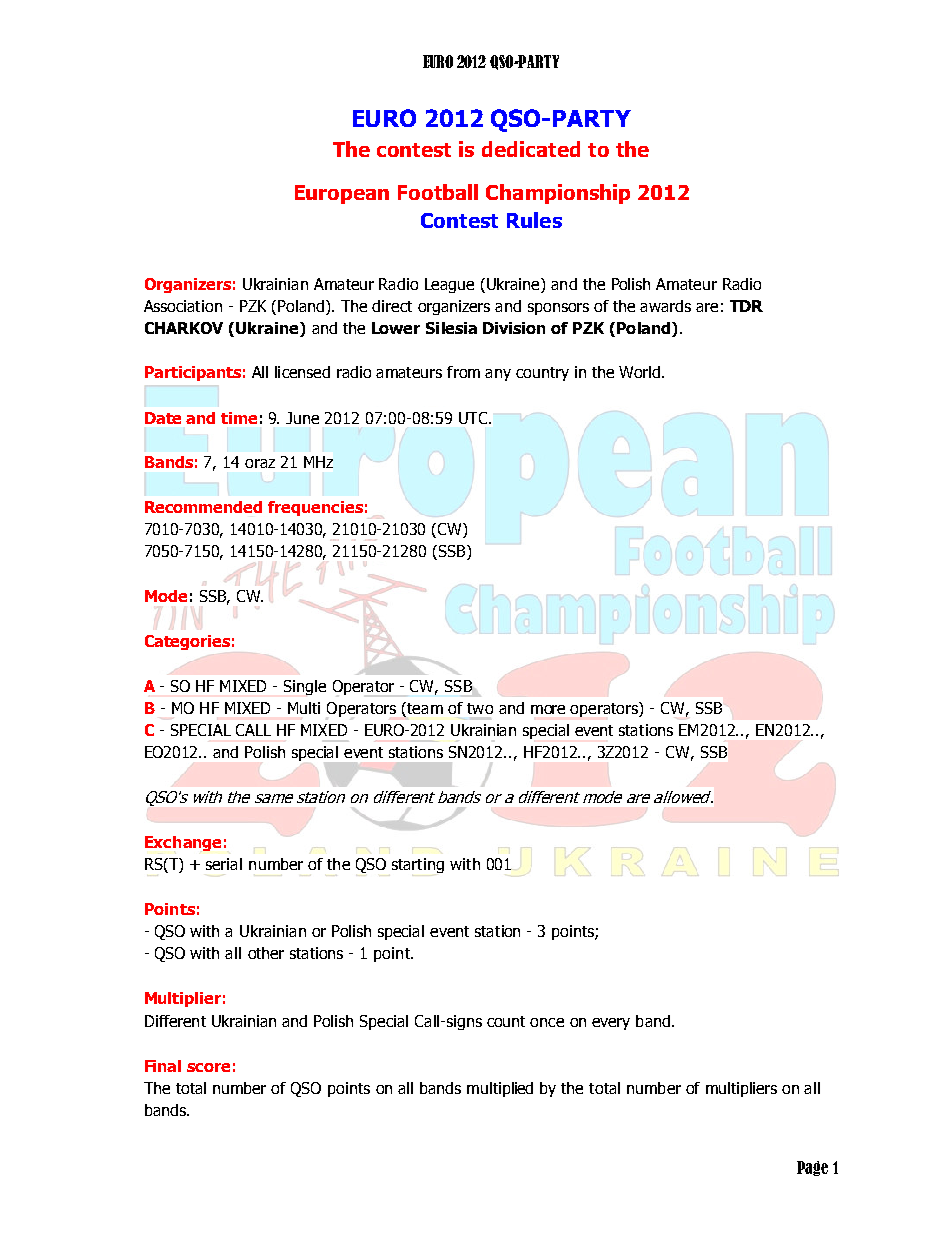  Describe the element at coordinates (641, 372) in the document. I see `World` at that location.
